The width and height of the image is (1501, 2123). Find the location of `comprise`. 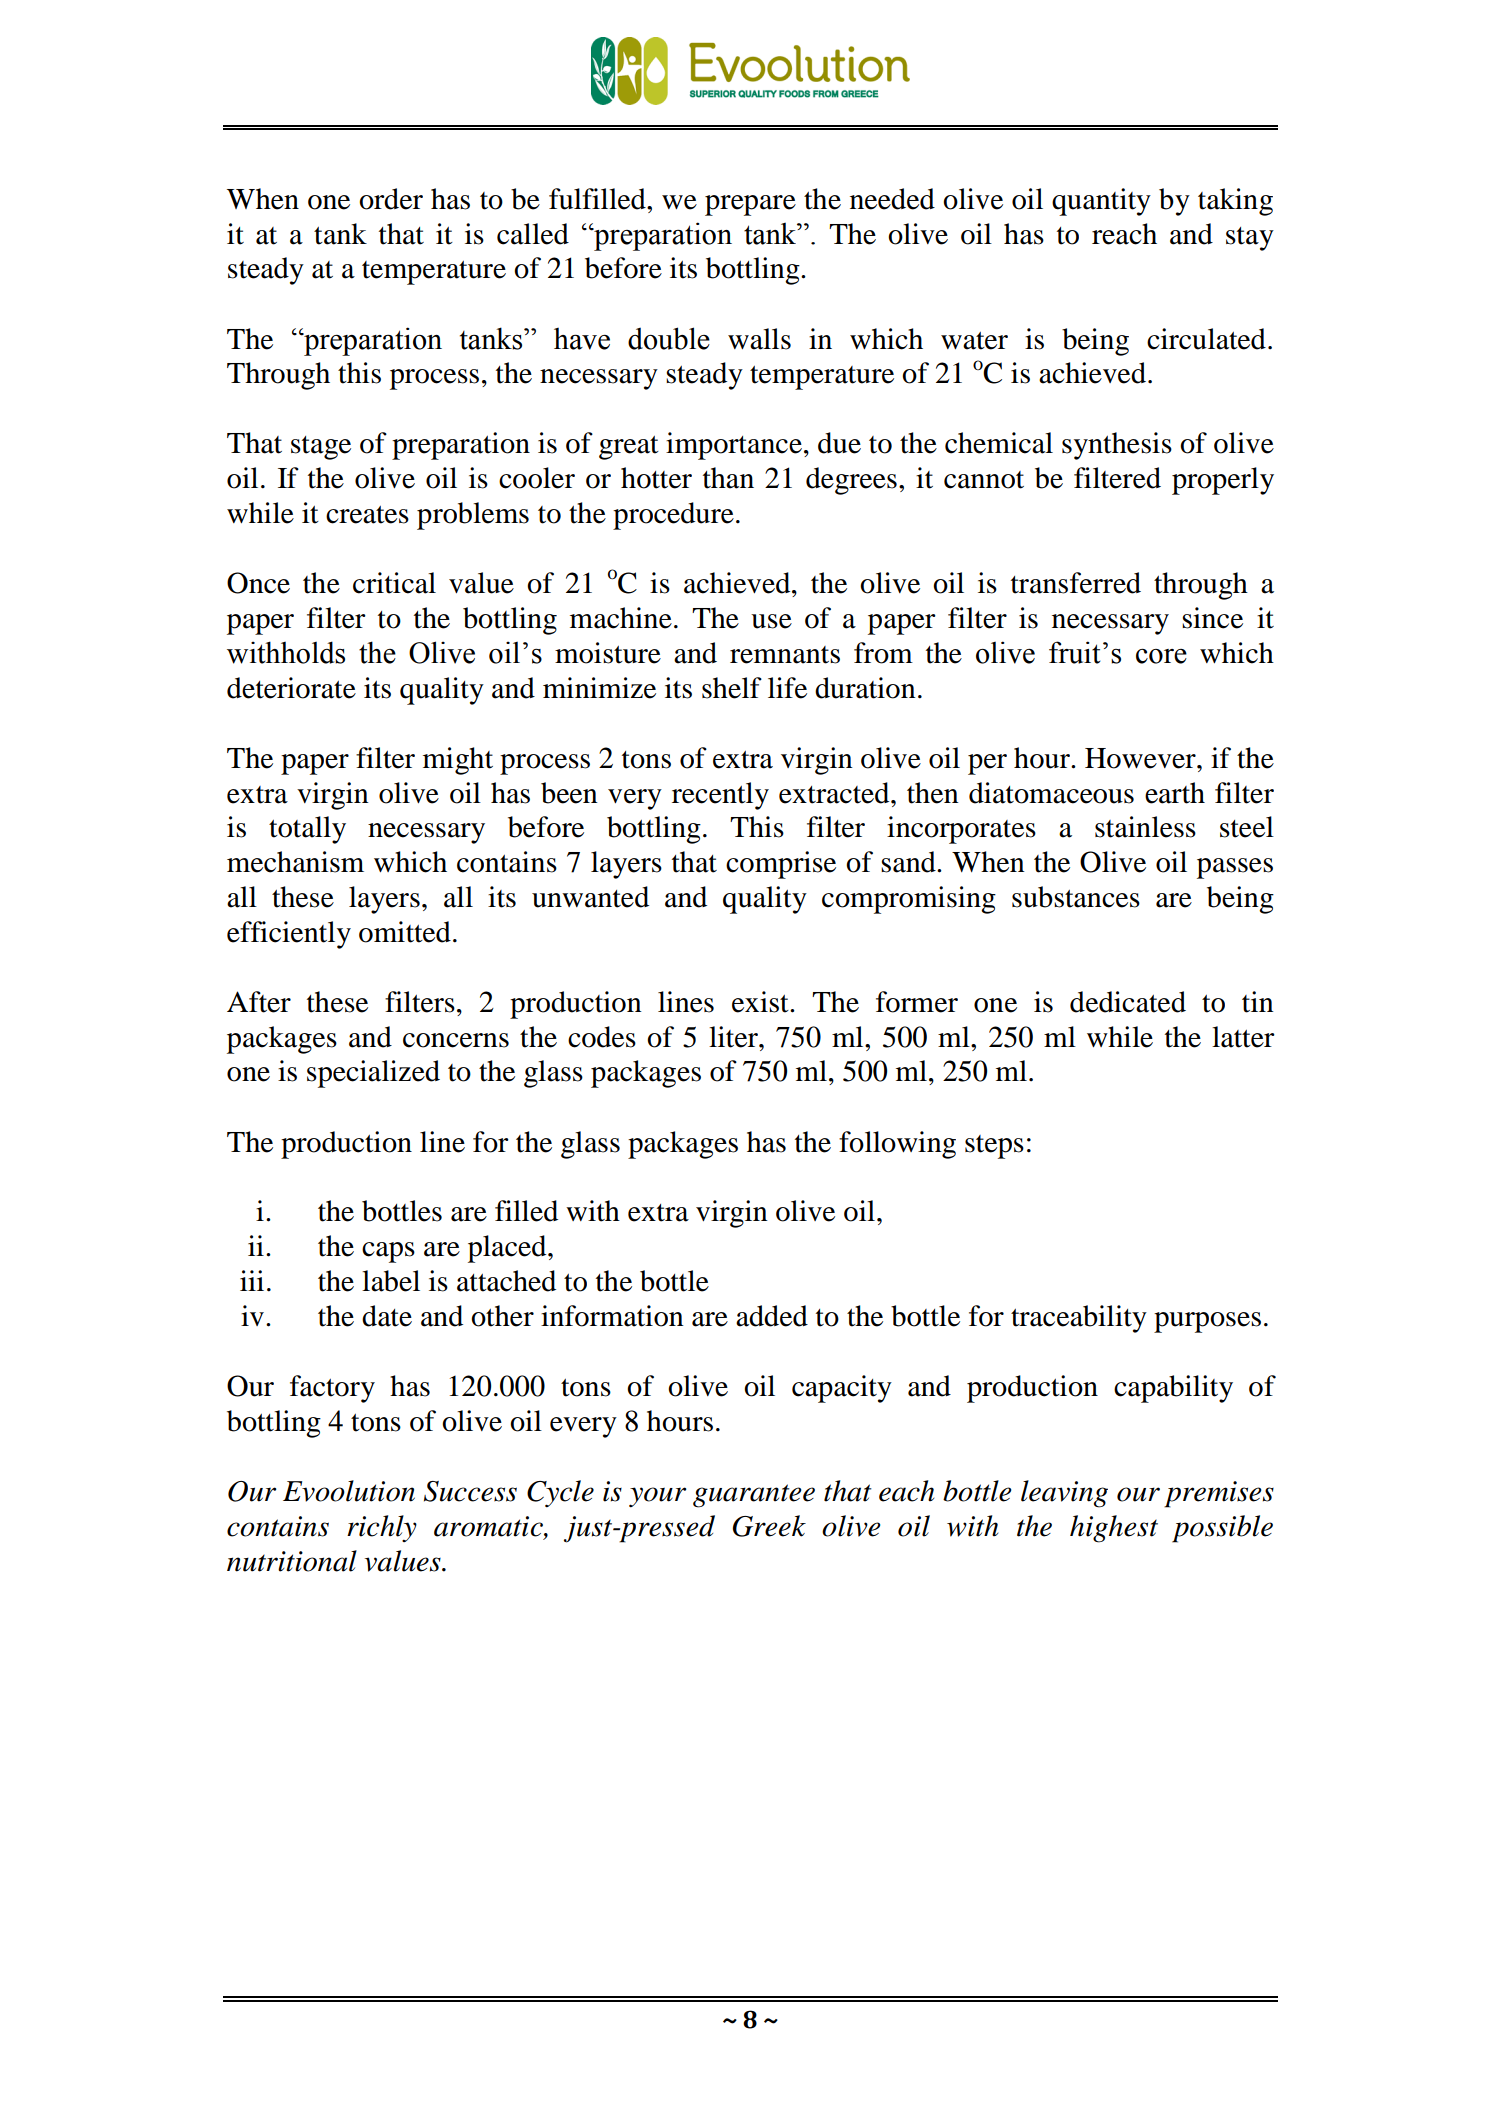

comprise is located at coordinates (781, 865).
